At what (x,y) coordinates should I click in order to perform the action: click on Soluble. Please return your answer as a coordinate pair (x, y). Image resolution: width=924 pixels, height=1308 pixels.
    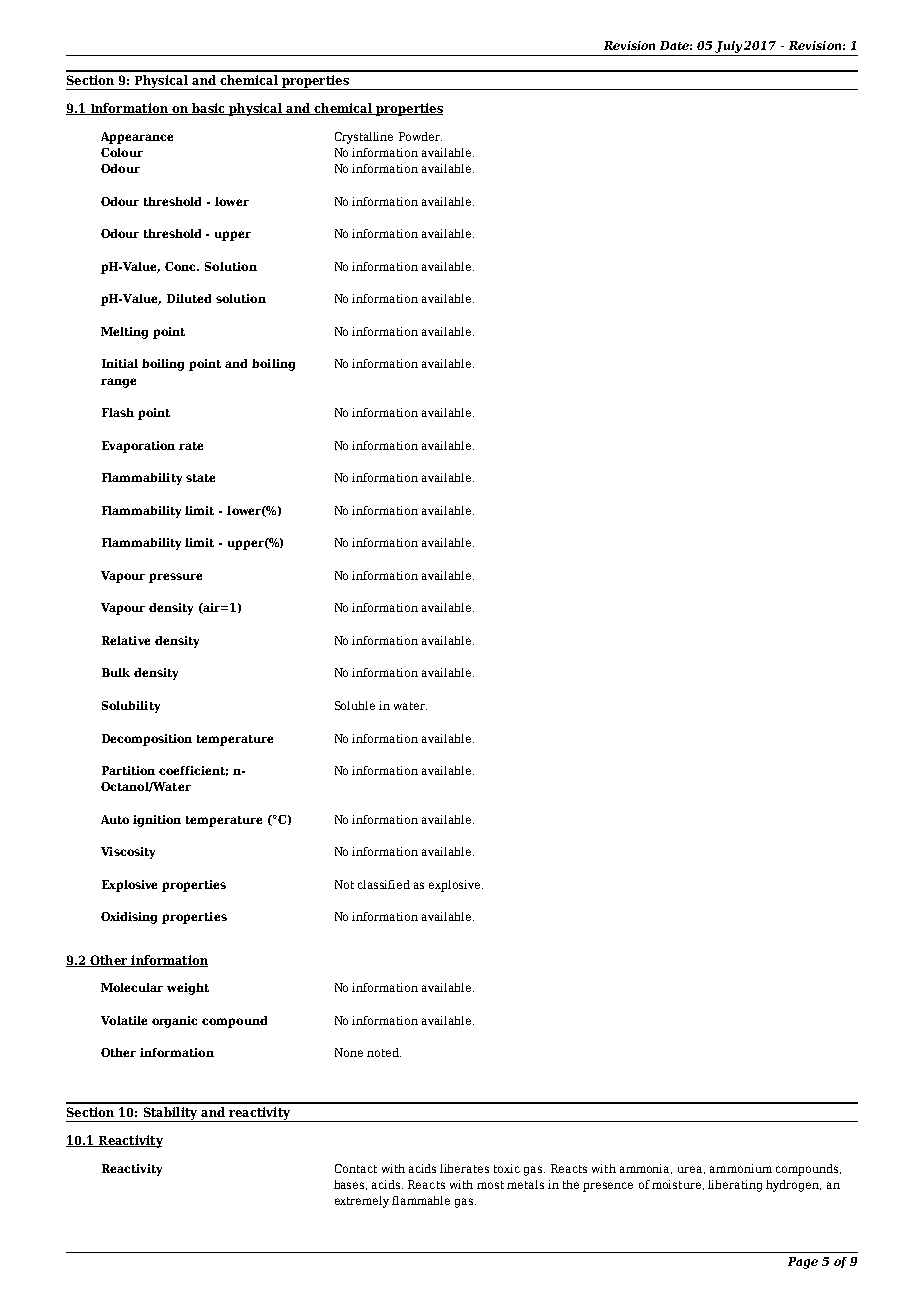
    Looking at the image, I should click on (355, 705).
